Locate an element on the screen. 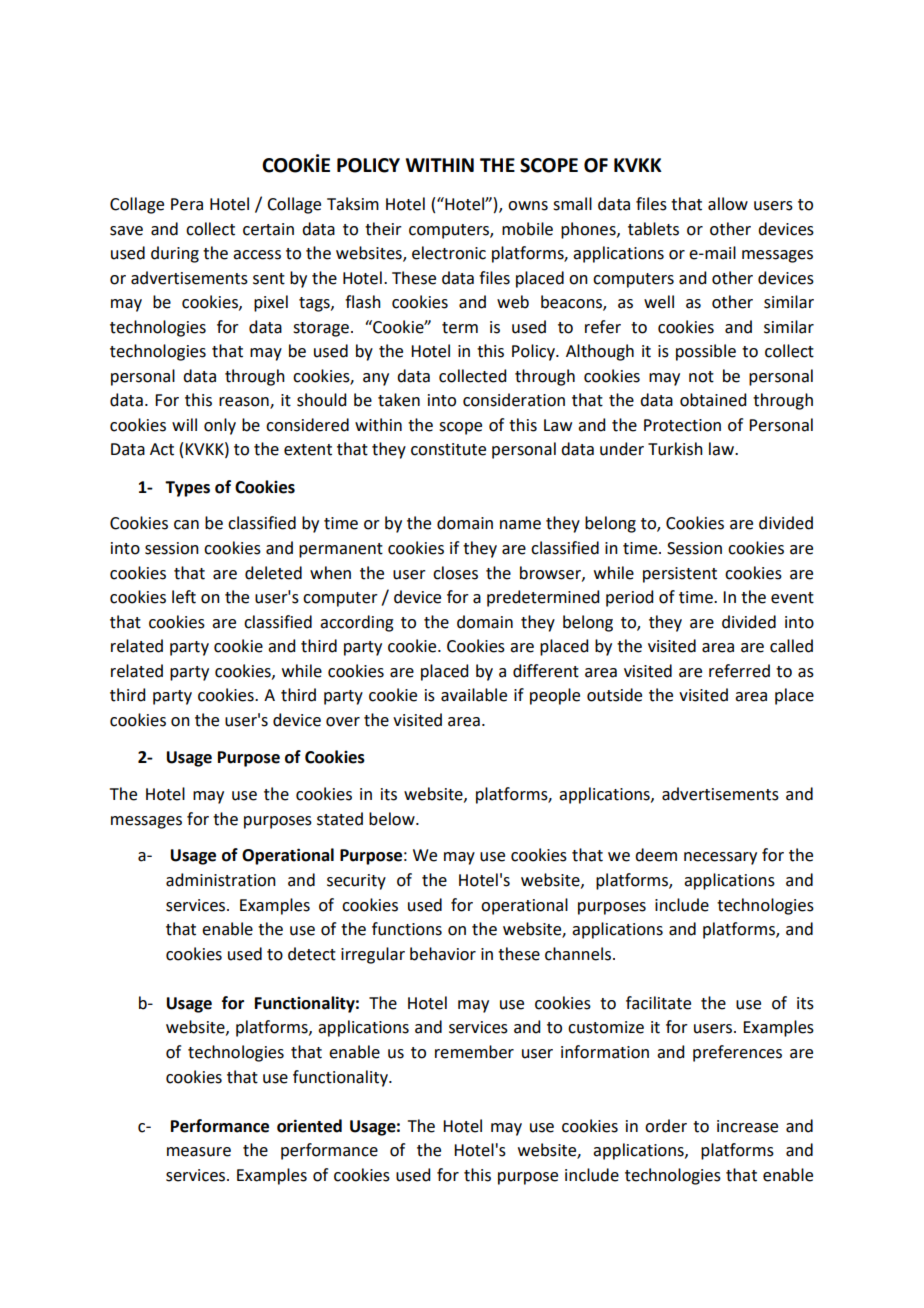 Image resolution: width=924 pixels, height=1308 pixels. persistent is located at coordinates (680, 575).
